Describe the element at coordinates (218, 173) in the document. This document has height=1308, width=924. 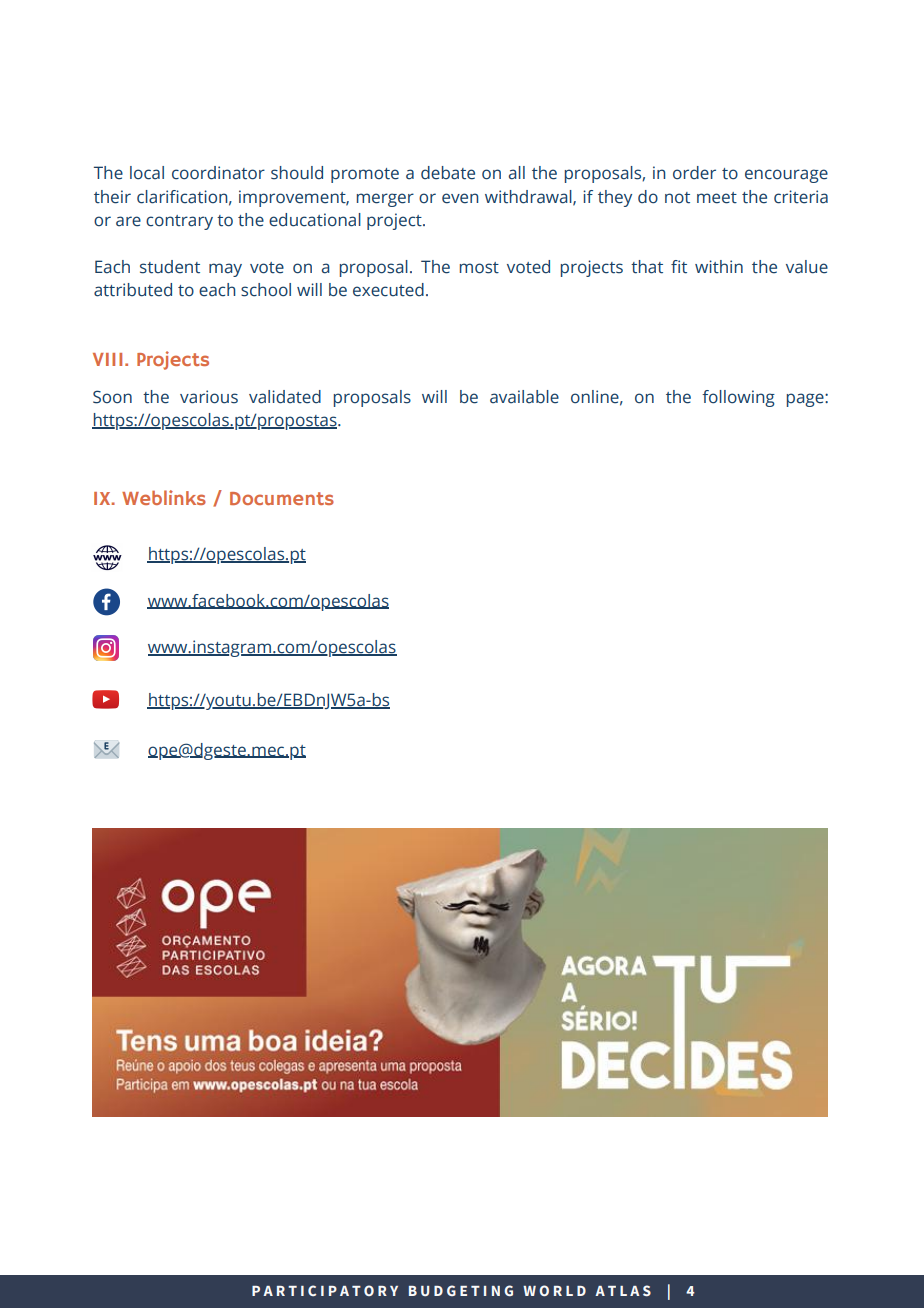
I see `coordinator` at that location.
